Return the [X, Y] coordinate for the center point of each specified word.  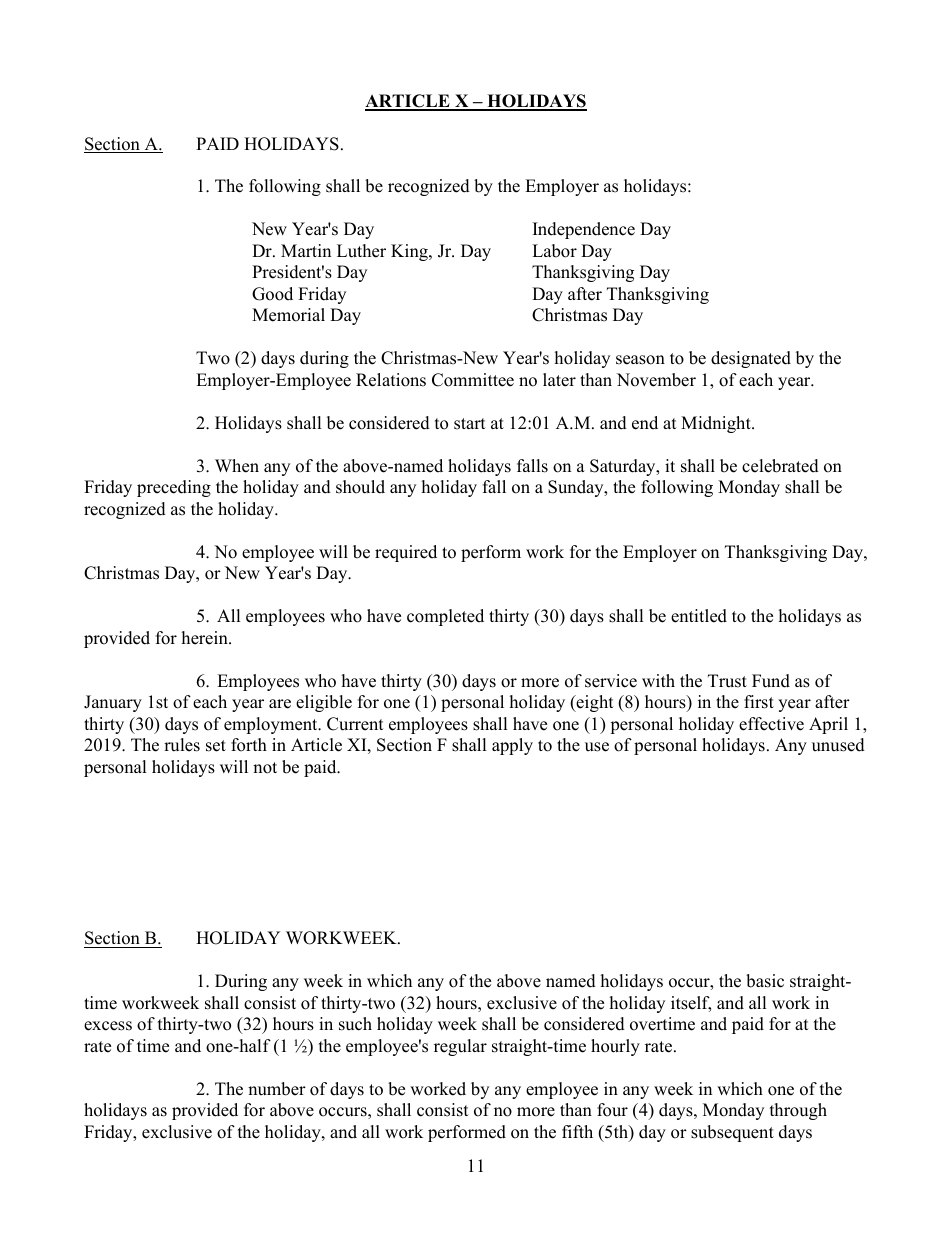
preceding [174, 488]
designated [751, 359]
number [277, 1089]
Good [272, 294]
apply [512, 746]
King [410, 252]
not [265, 768]
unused [838, 745]
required [406, 553]
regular [460, 1047]
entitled [699, 616]
